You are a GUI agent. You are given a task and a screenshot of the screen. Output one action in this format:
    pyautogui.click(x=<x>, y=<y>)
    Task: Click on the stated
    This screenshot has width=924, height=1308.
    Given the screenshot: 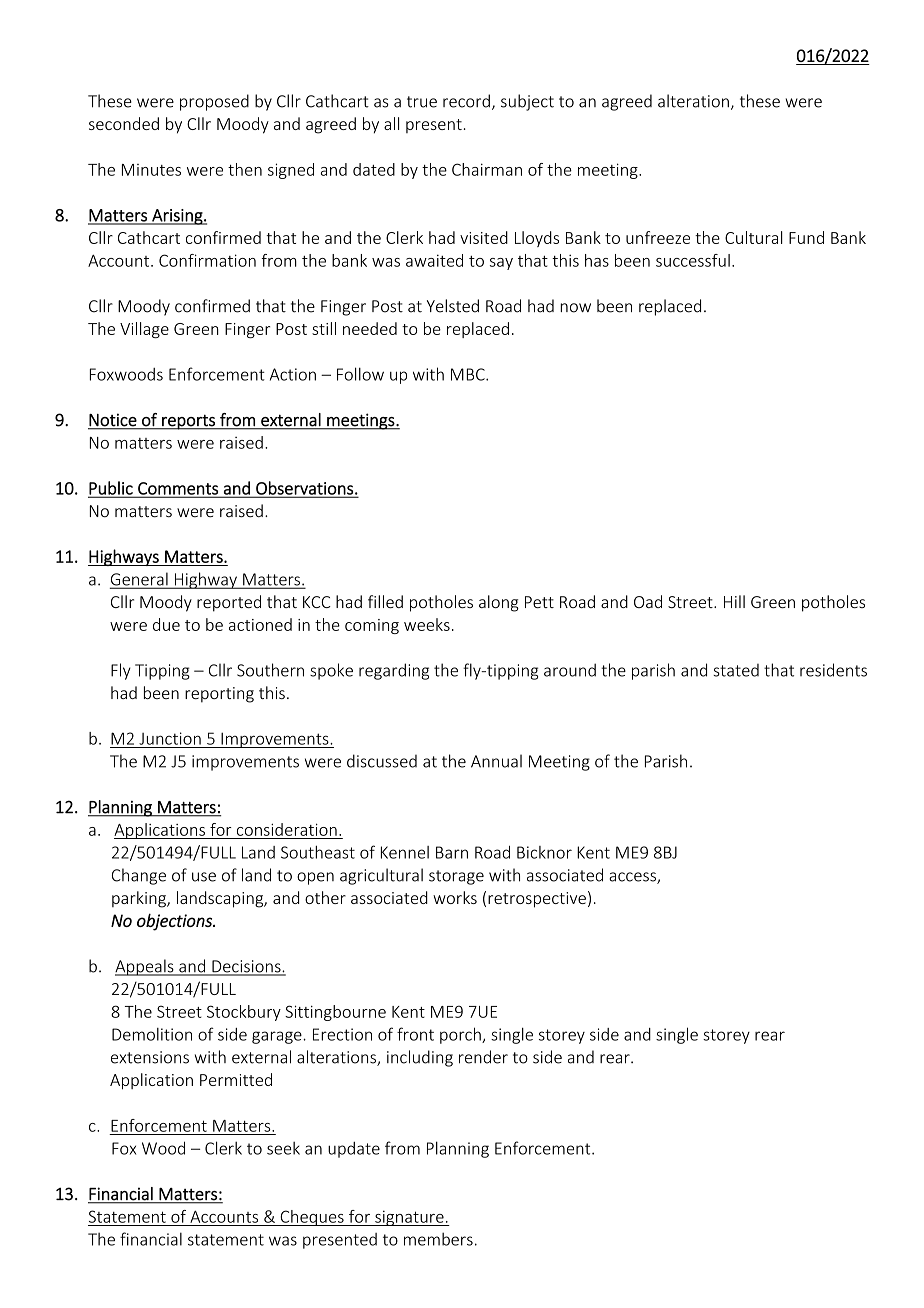 What is the action you would take?
    pyautogui.click(x=736, y=670)
